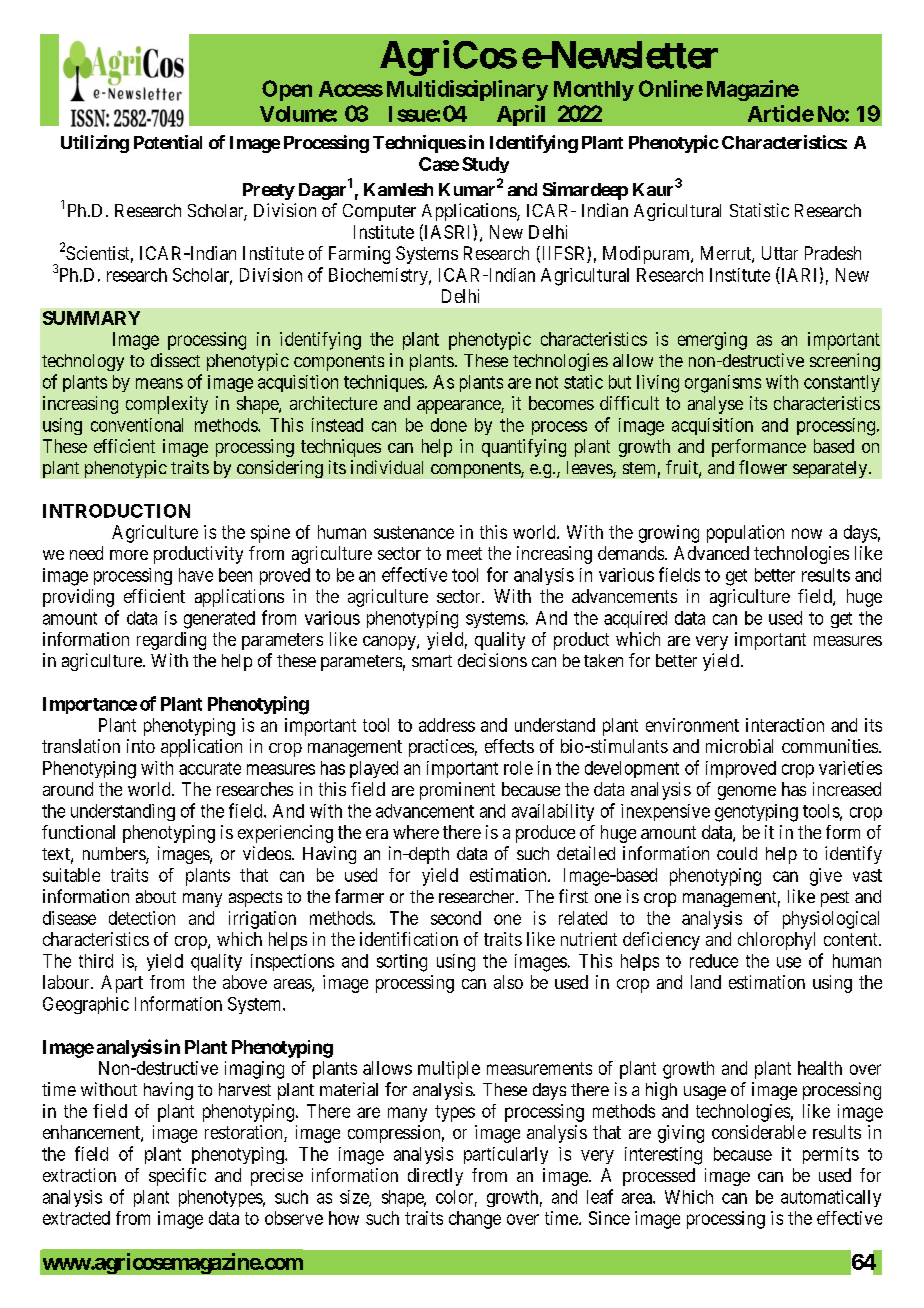  What do you see at coordinates (831, 1198) in the screenshot?
I see `automatically` at bounding box center [831, 1198].
